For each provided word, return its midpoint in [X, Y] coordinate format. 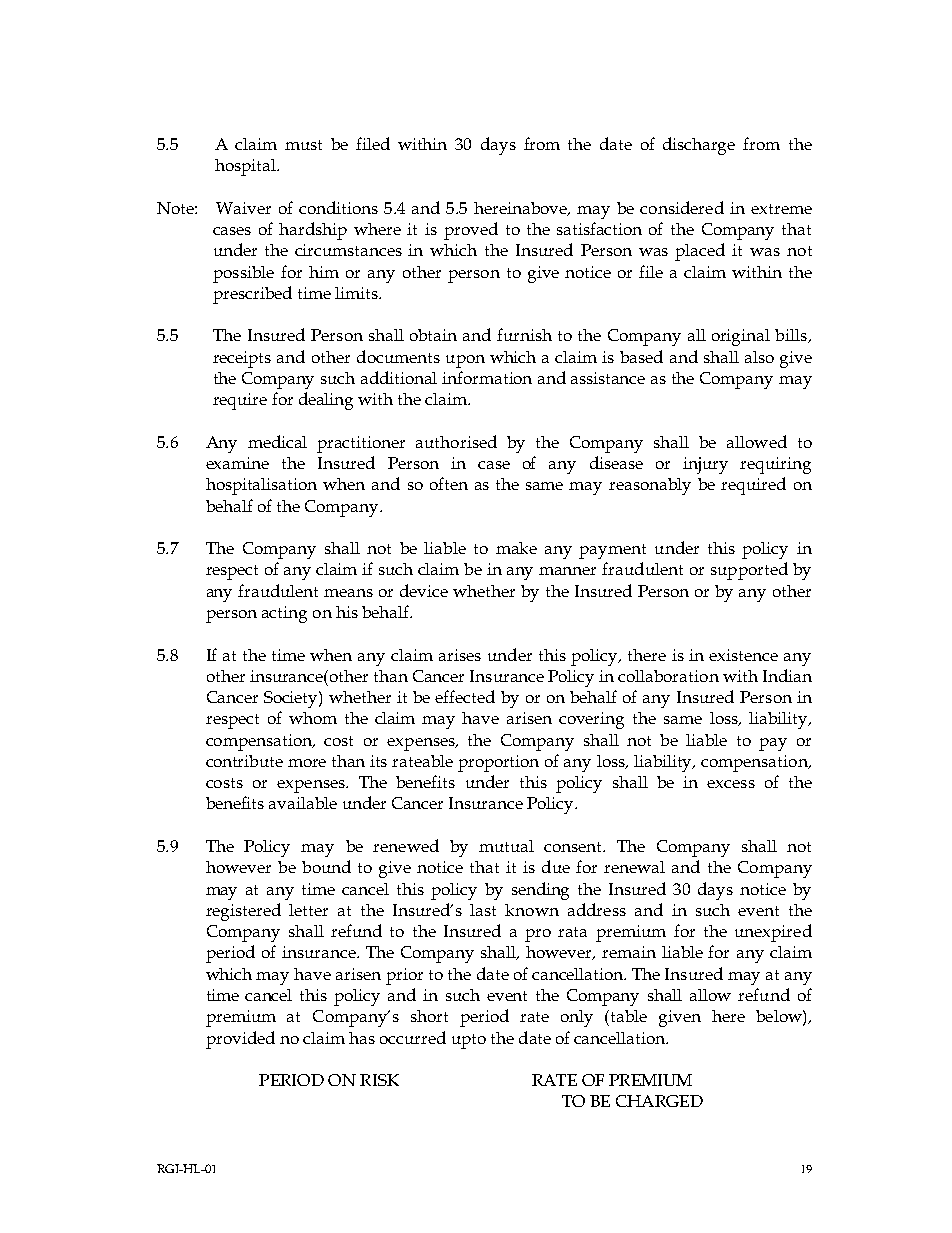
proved [471, 231]
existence [743, 655]
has [362, 1038]
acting [284, 614]
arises [460, 655]
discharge [699, 146]
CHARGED [659, 1101]
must [303, 145]
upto [469, 1041]
